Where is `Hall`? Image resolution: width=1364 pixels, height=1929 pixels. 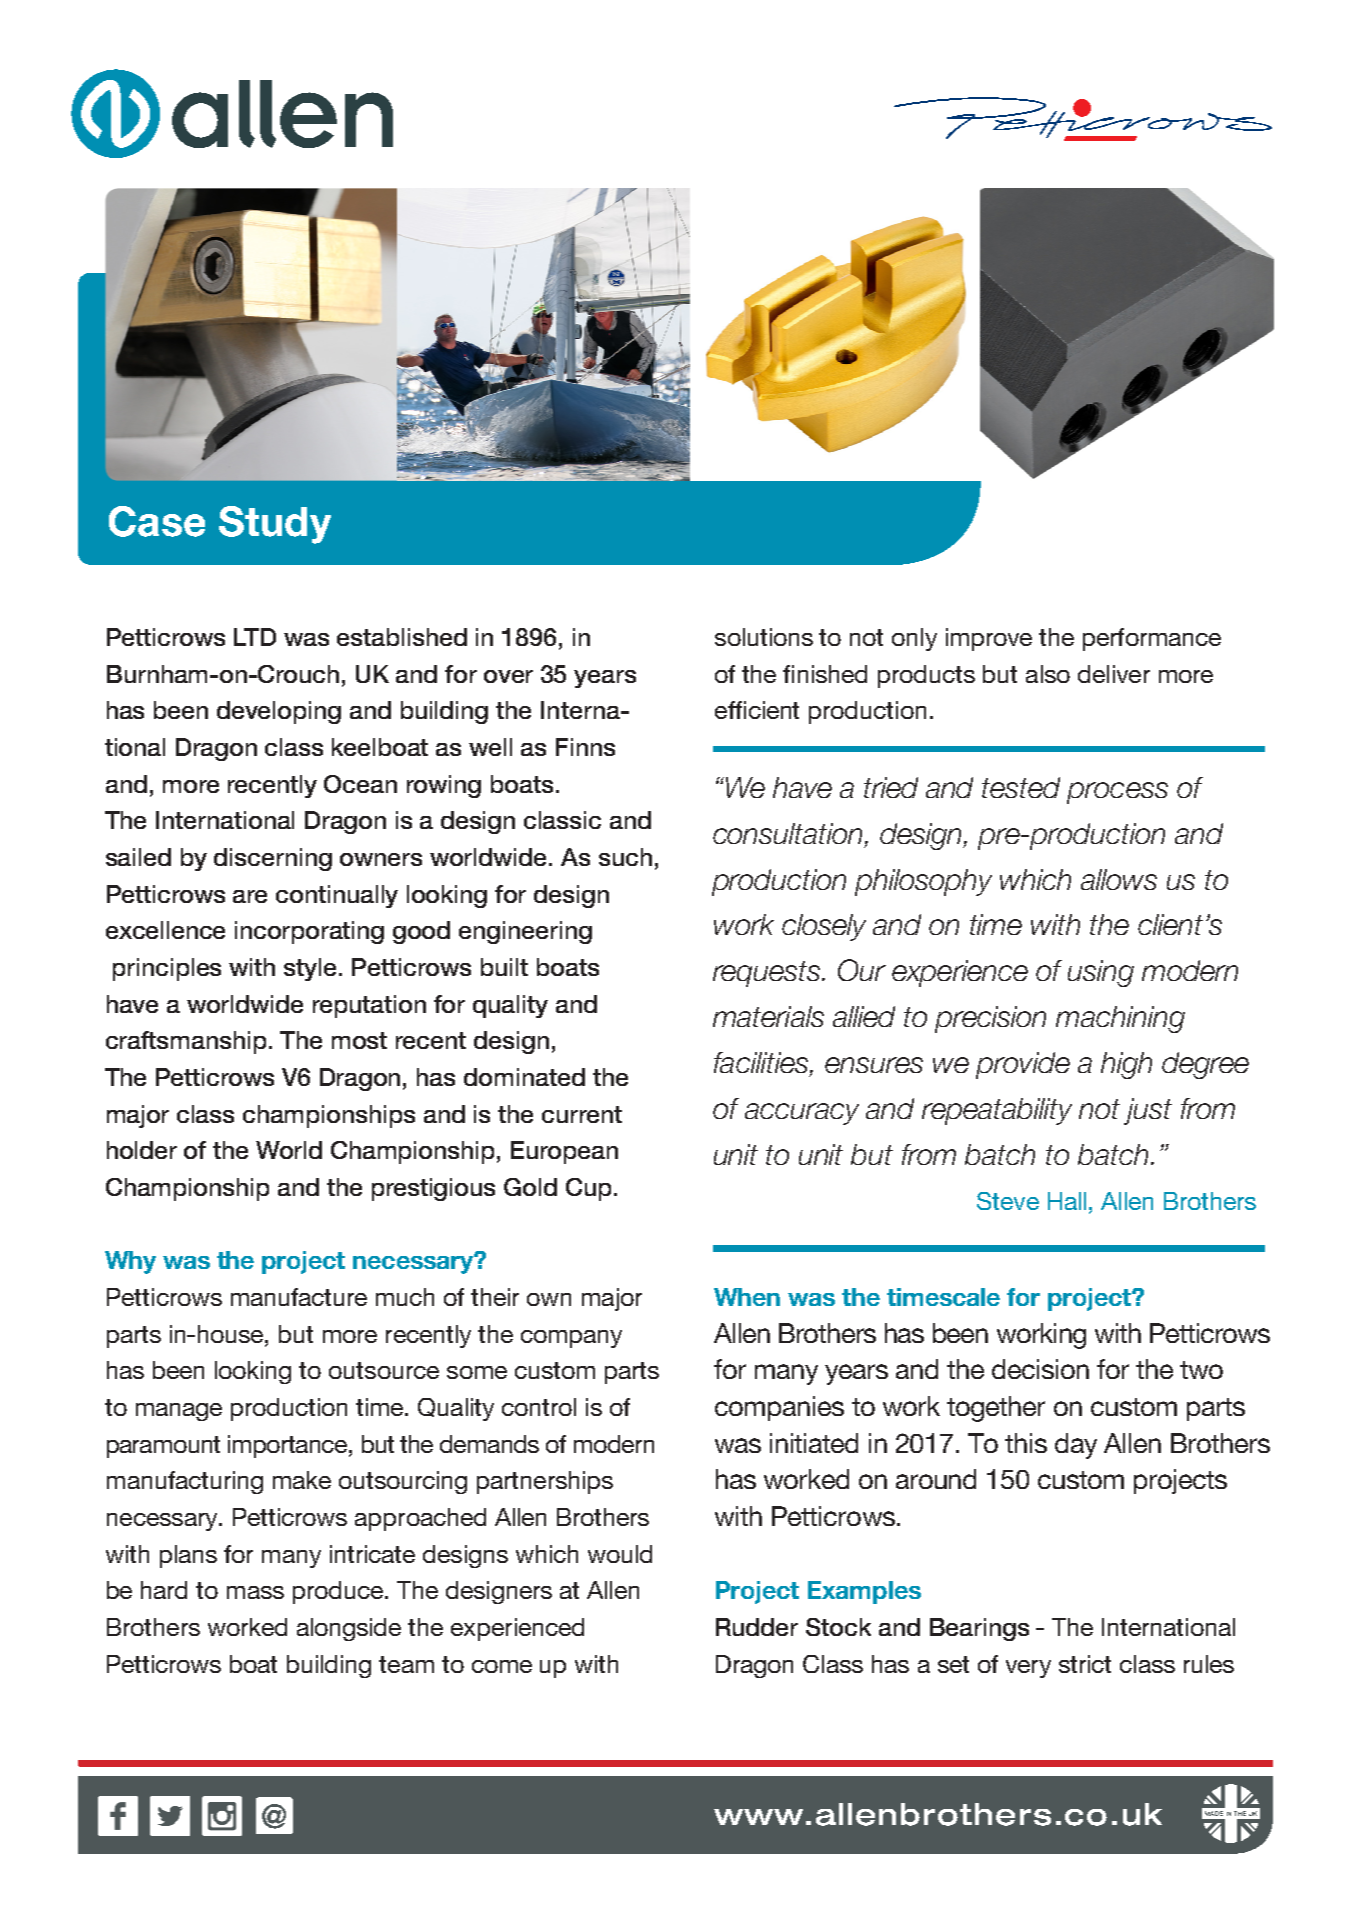 Hall is located at coordinates (1067, 1201).
